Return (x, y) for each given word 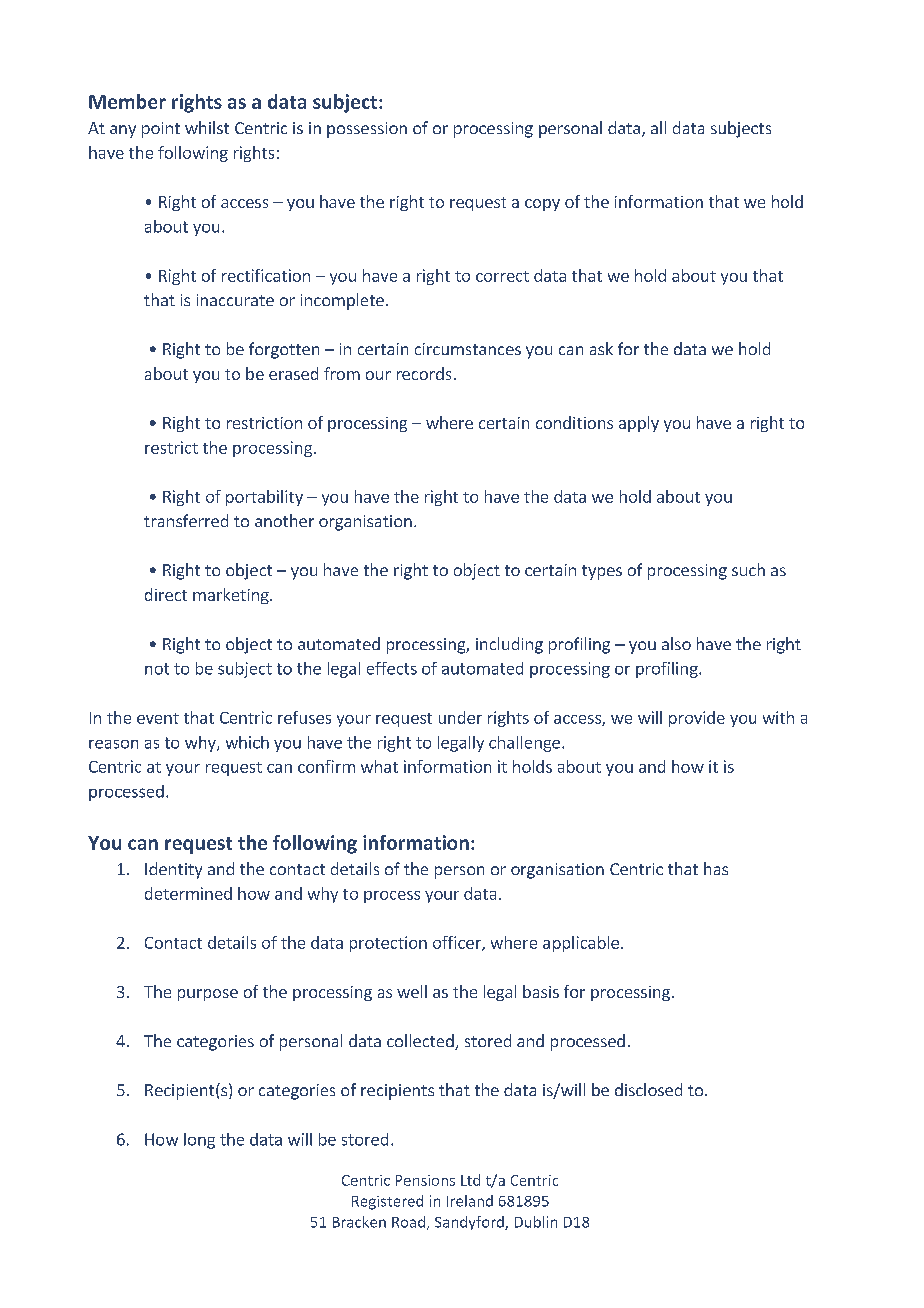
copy (542, 205)
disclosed (648, 1089)
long (199, 1141)
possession (367, 130)
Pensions (425, 1180)
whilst (207, 127)
